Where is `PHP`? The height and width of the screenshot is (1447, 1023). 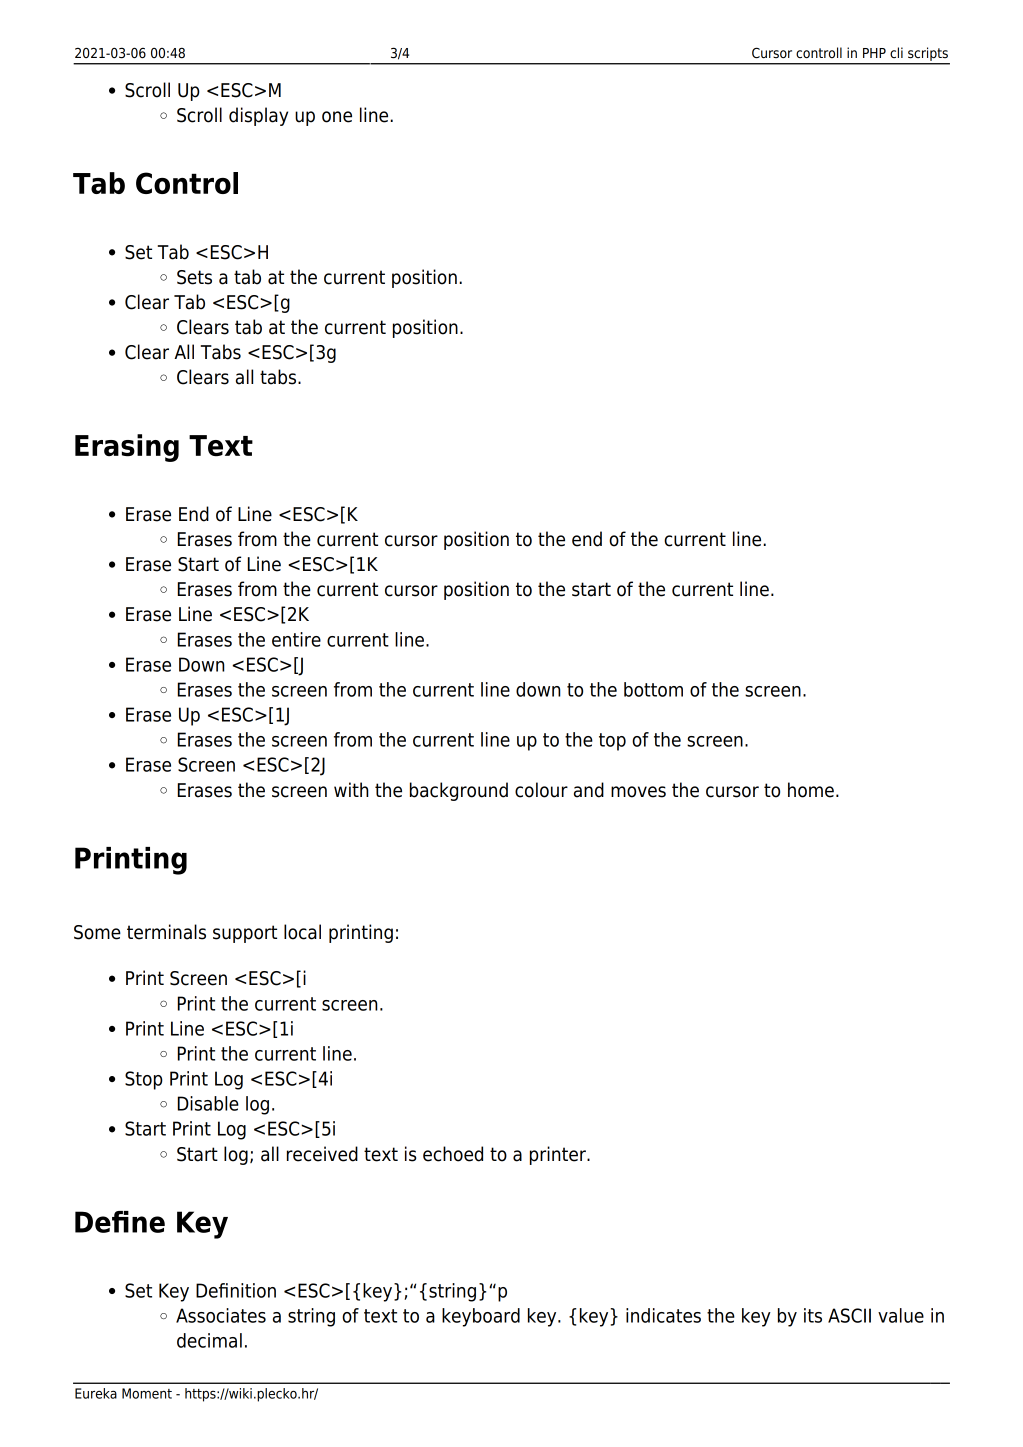
PHP is located at coordinates (874, 53).
